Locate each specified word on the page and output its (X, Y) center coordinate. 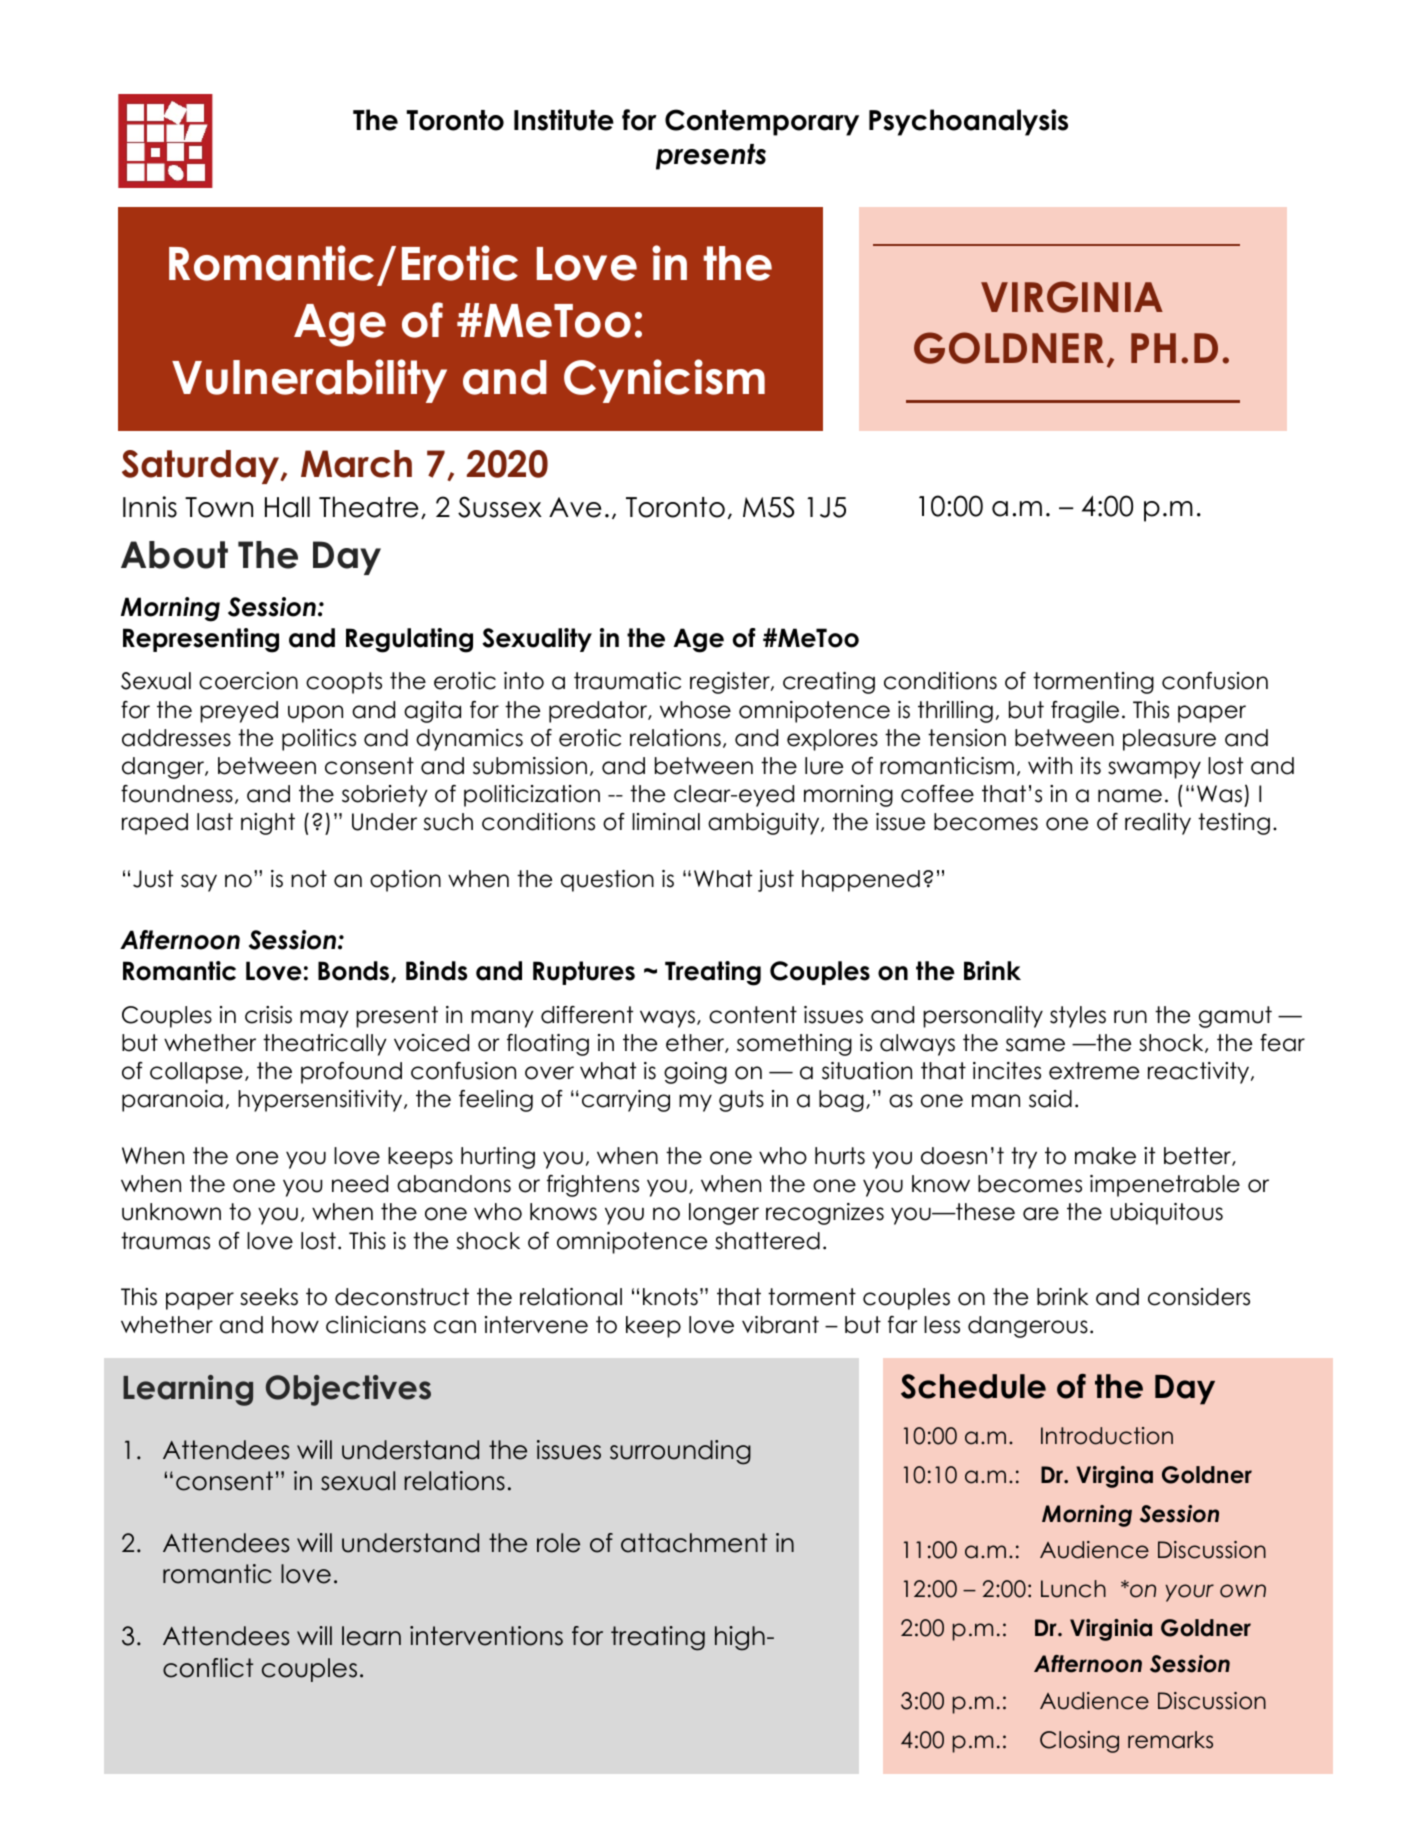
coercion (248, 681)
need (360, 1184)
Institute (564, 120)
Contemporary (762, 122)
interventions (486, 1636)
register (731, 683)
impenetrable (1165, 1186)
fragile (1085, 712)
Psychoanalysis (968, 122)
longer (724, 1214)
